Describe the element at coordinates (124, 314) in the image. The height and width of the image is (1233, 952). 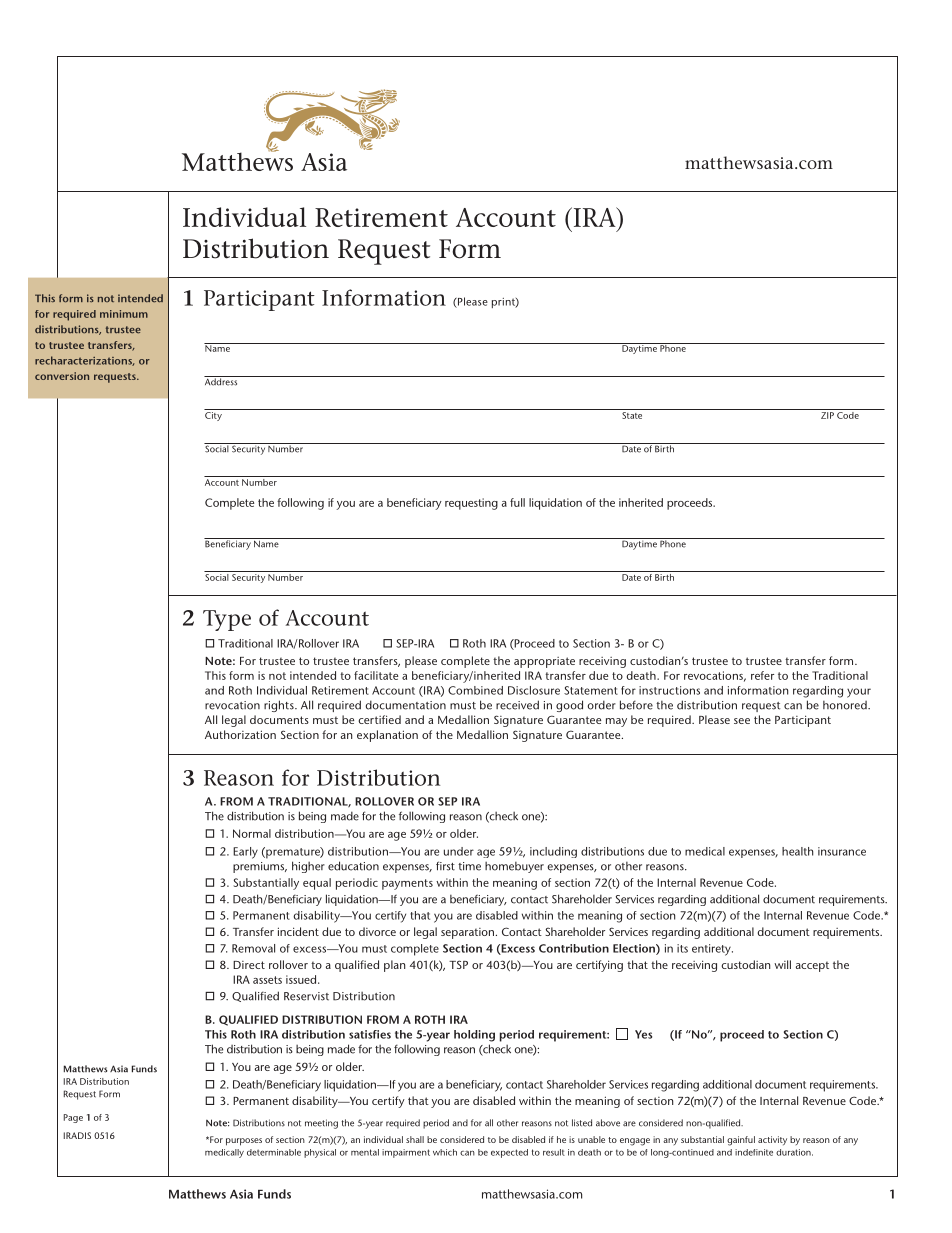
I see `minimum` at that location.
